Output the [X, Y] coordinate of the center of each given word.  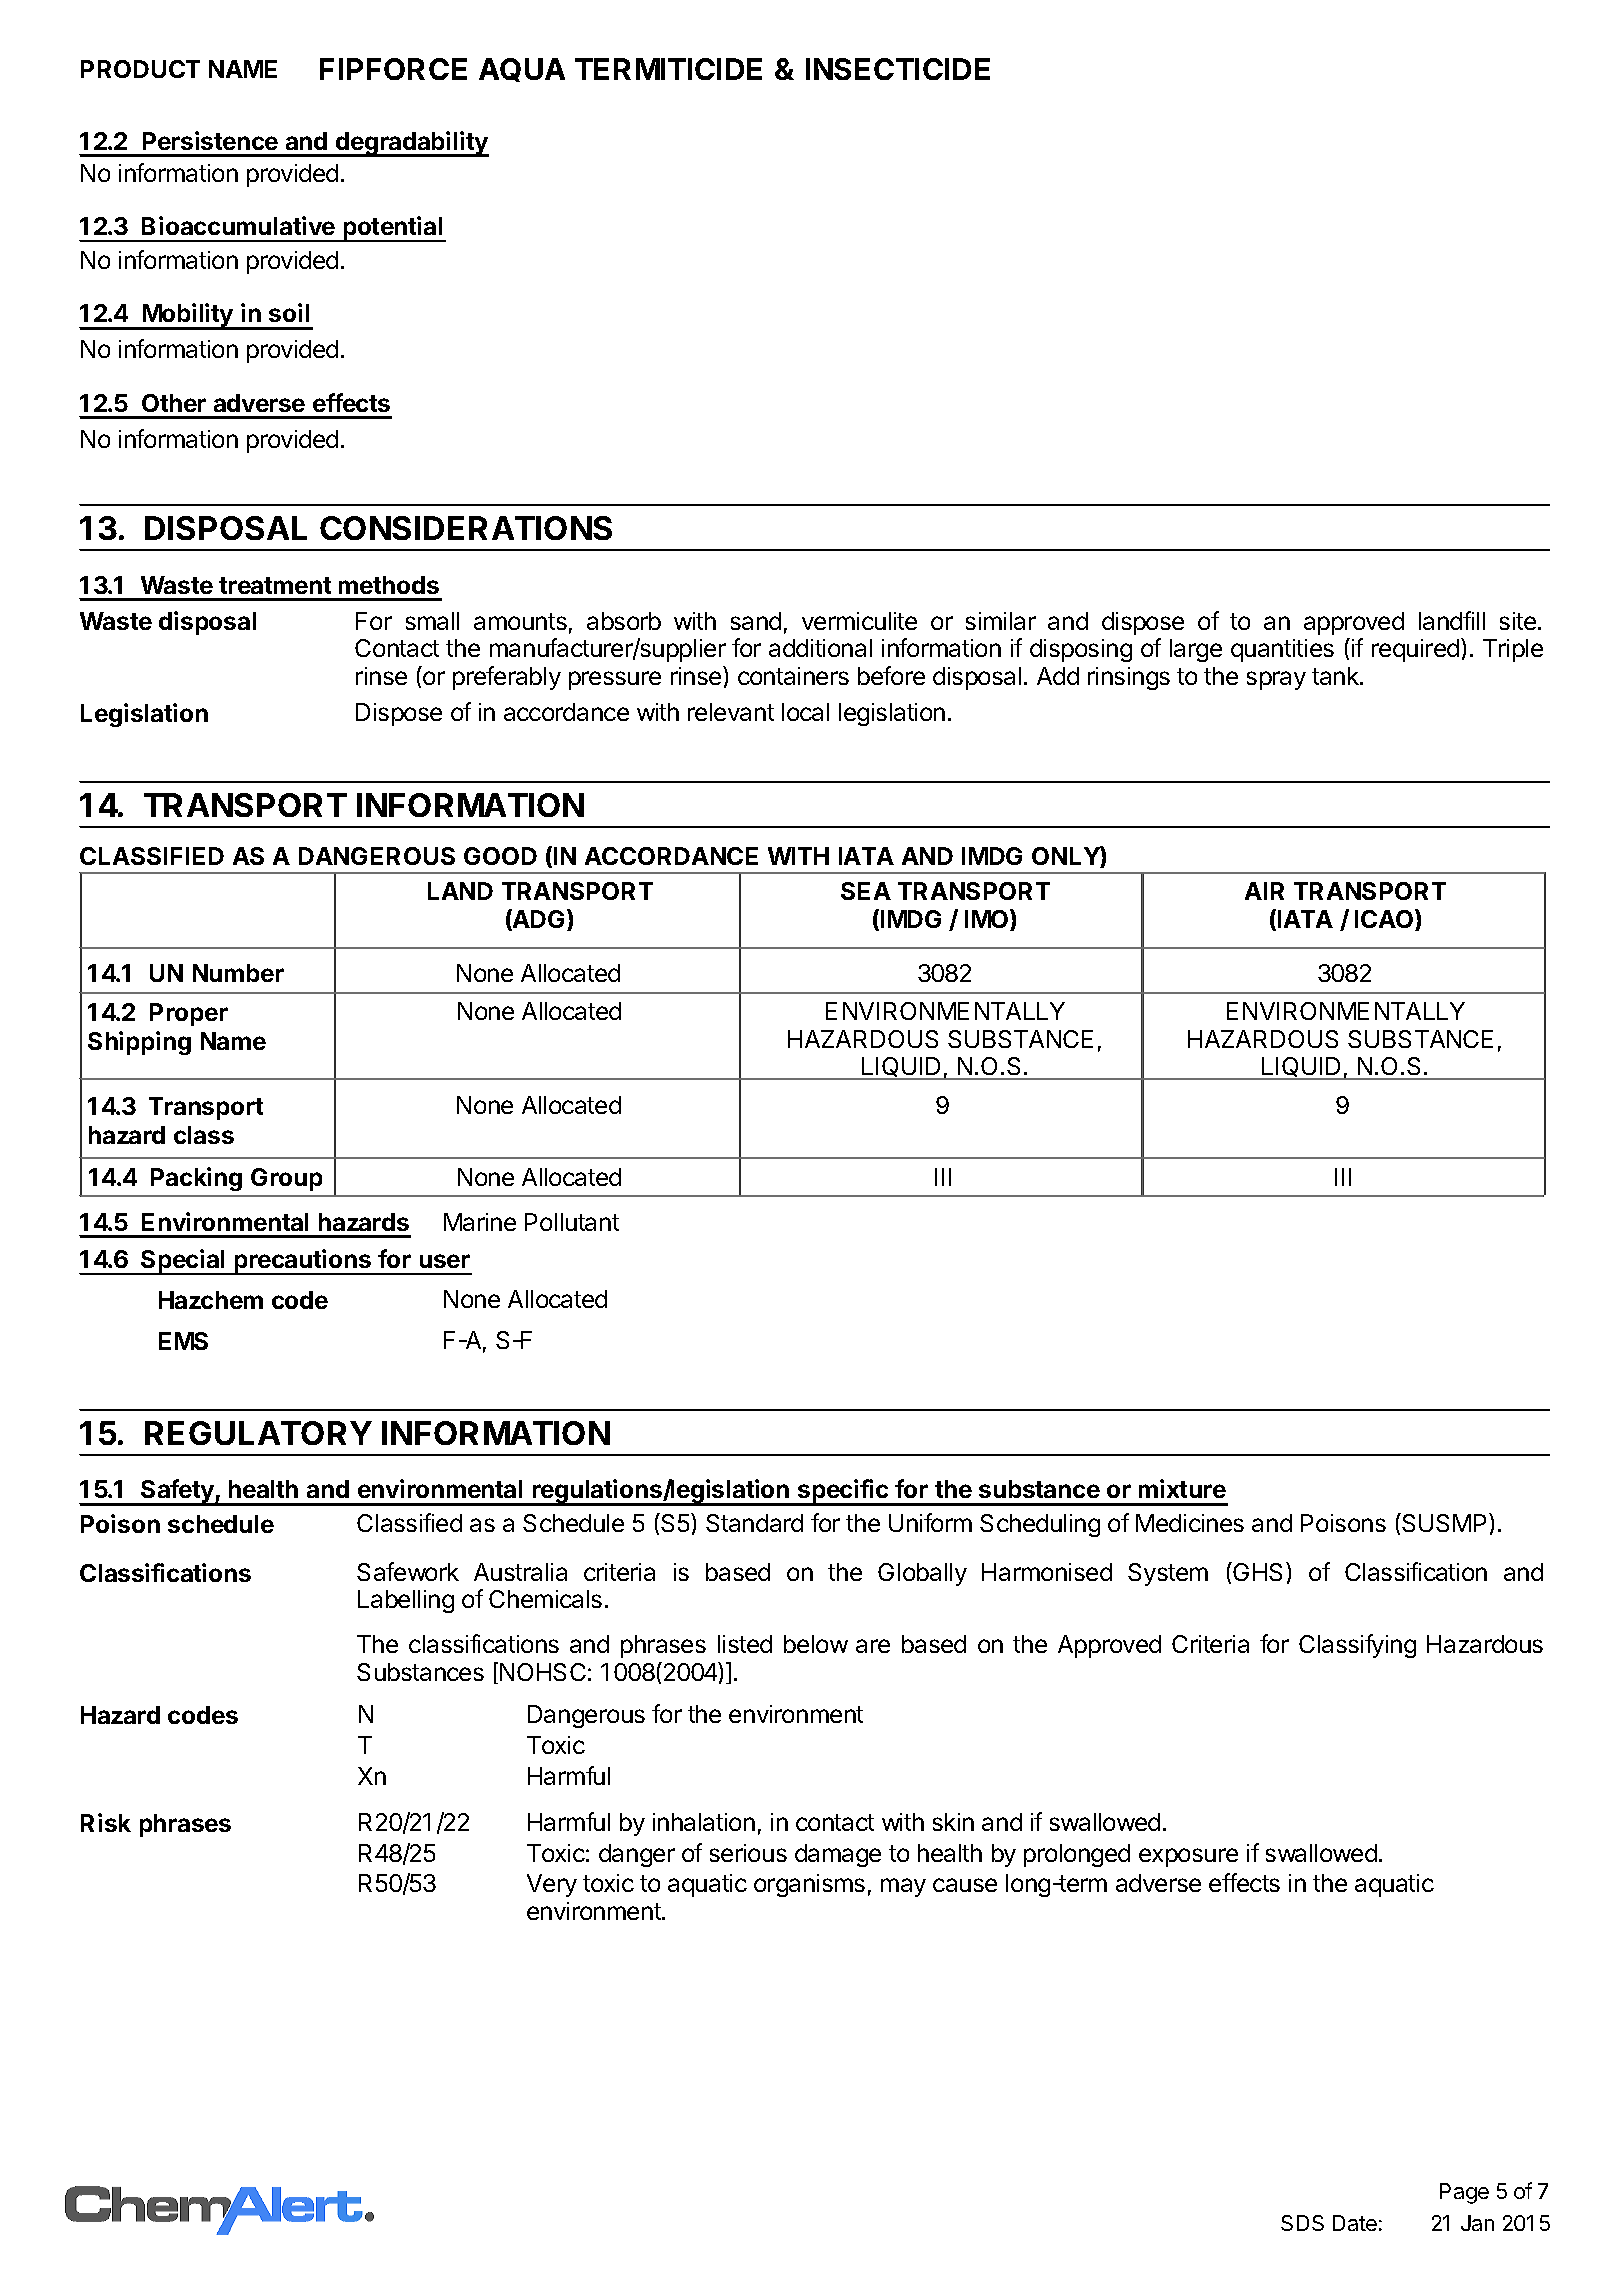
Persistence [210, 140]
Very [552, 1885]
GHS [1259, 1571]
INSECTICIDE [898, 69]
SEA [866, 891]
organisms [809, 1885]
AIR [1264, 891]
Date [1355, 2223]
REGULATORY [258, 1433]
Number [238, 973]
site [1518, 621]
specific [843, 1492]
